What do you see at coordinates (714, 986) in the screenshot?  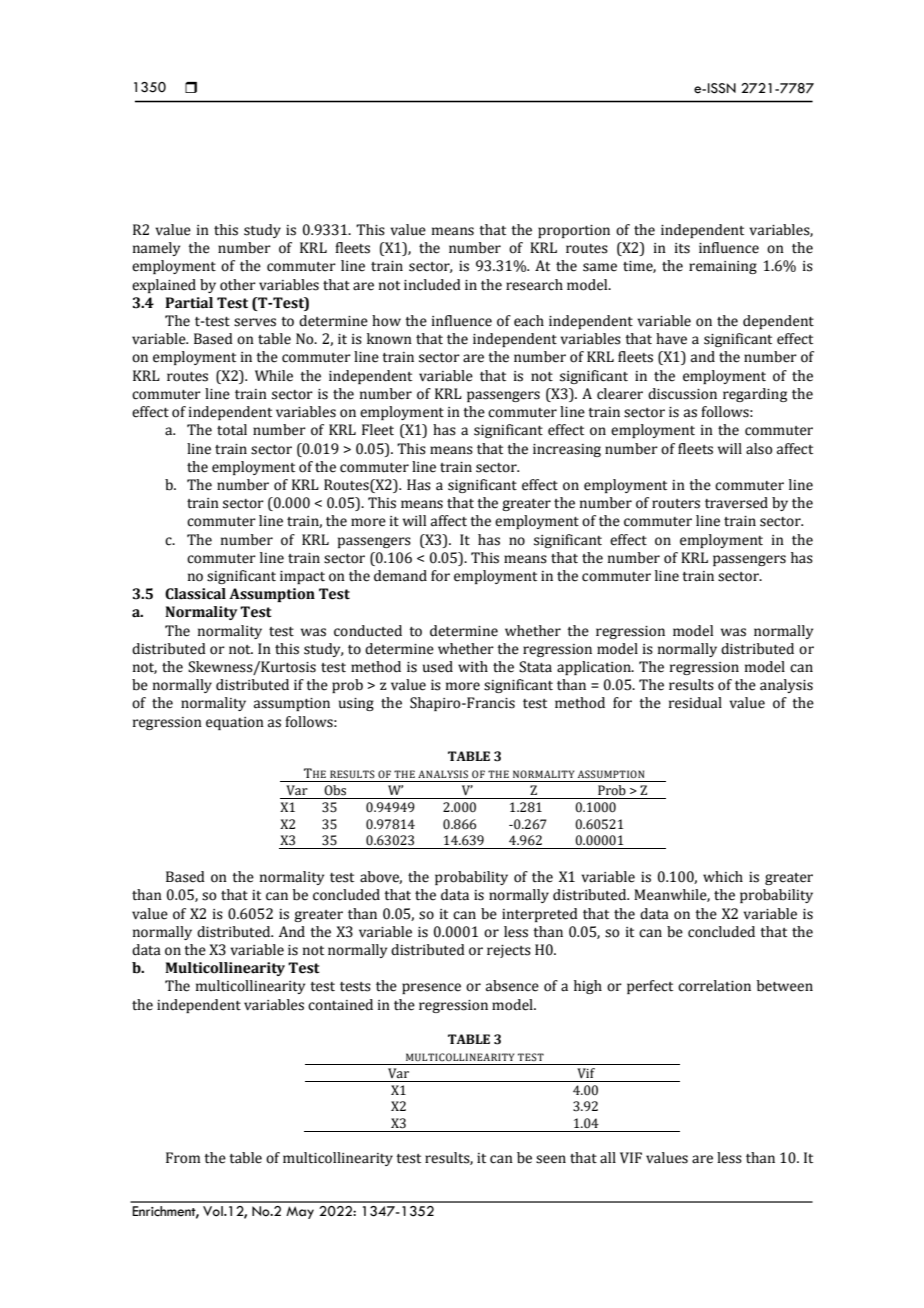 I see `correlation` at bounding box center [714, 986].
